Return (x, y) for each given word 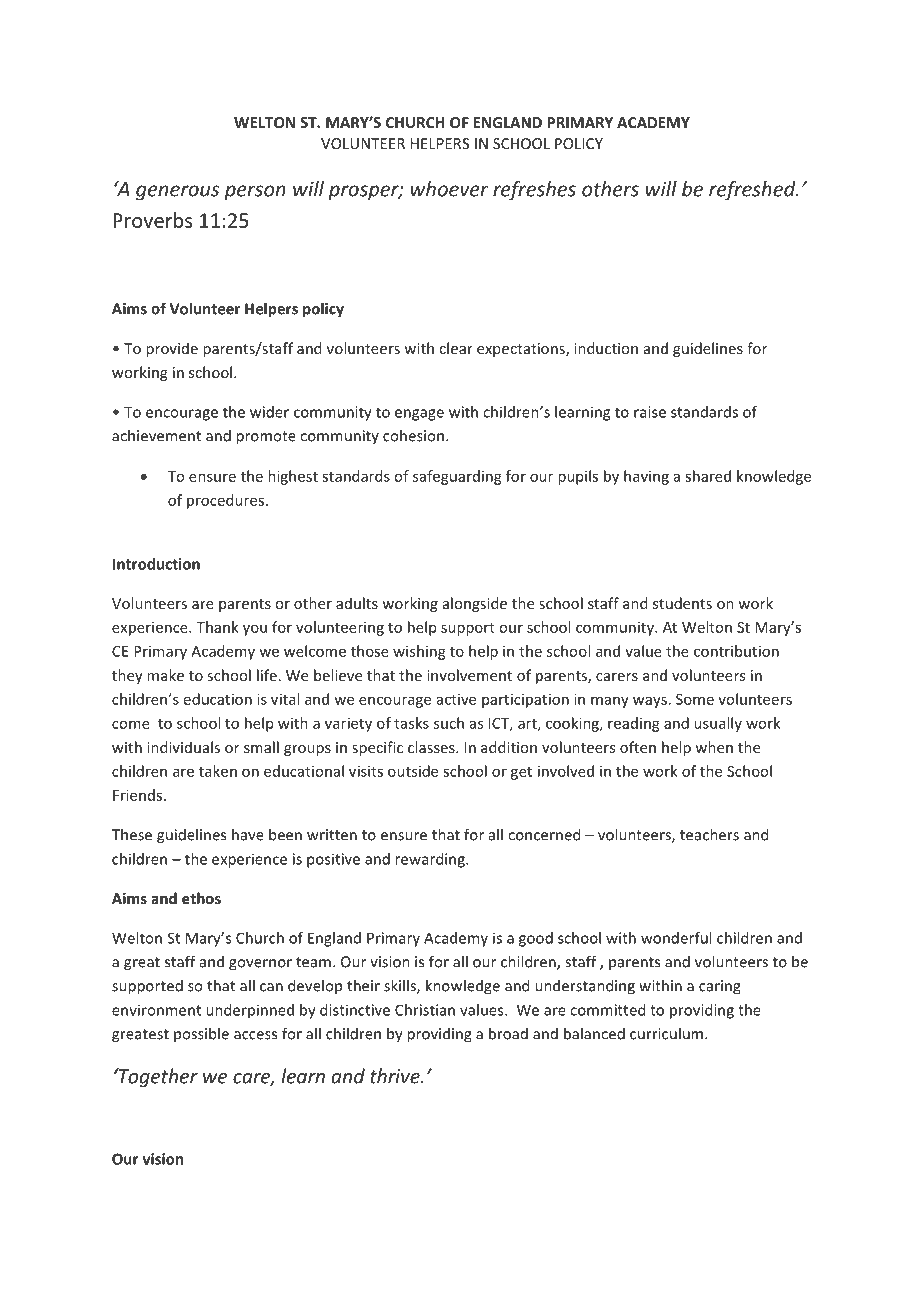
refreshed (753, 191)
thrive (396, 1076)
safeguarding (457, 477)
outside (413, 771)
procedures (225, 501)
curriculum (666, 1033)
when (714, 747)
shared (708, 476)
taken (218, 771)
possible (201, 1034)
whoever (450, 189)
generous (177, 193)
